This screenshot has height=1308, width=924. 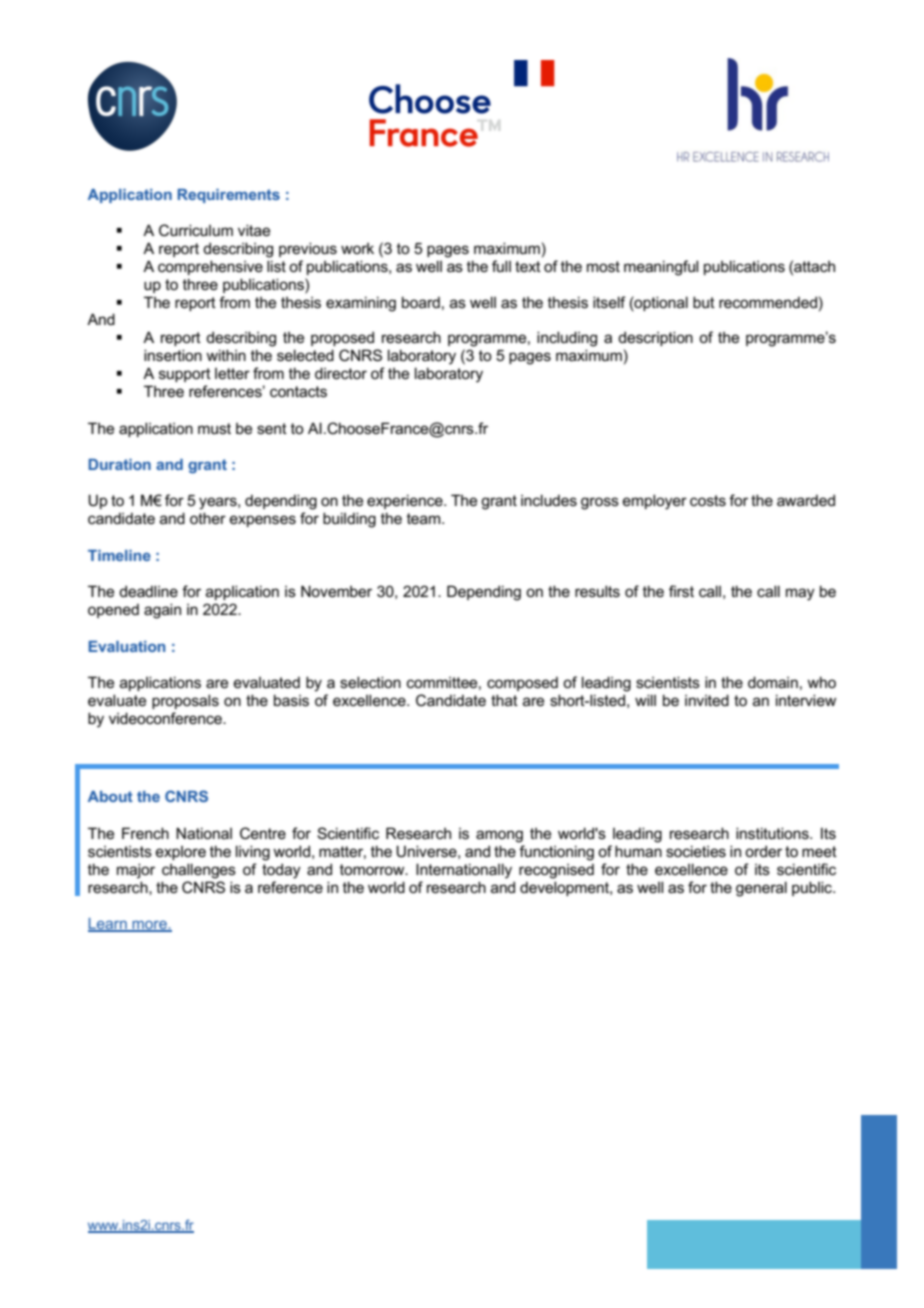 What do you see at coordinates (681, 591) in the screenshot?
I see `first` at bounding box center [681, 591].
